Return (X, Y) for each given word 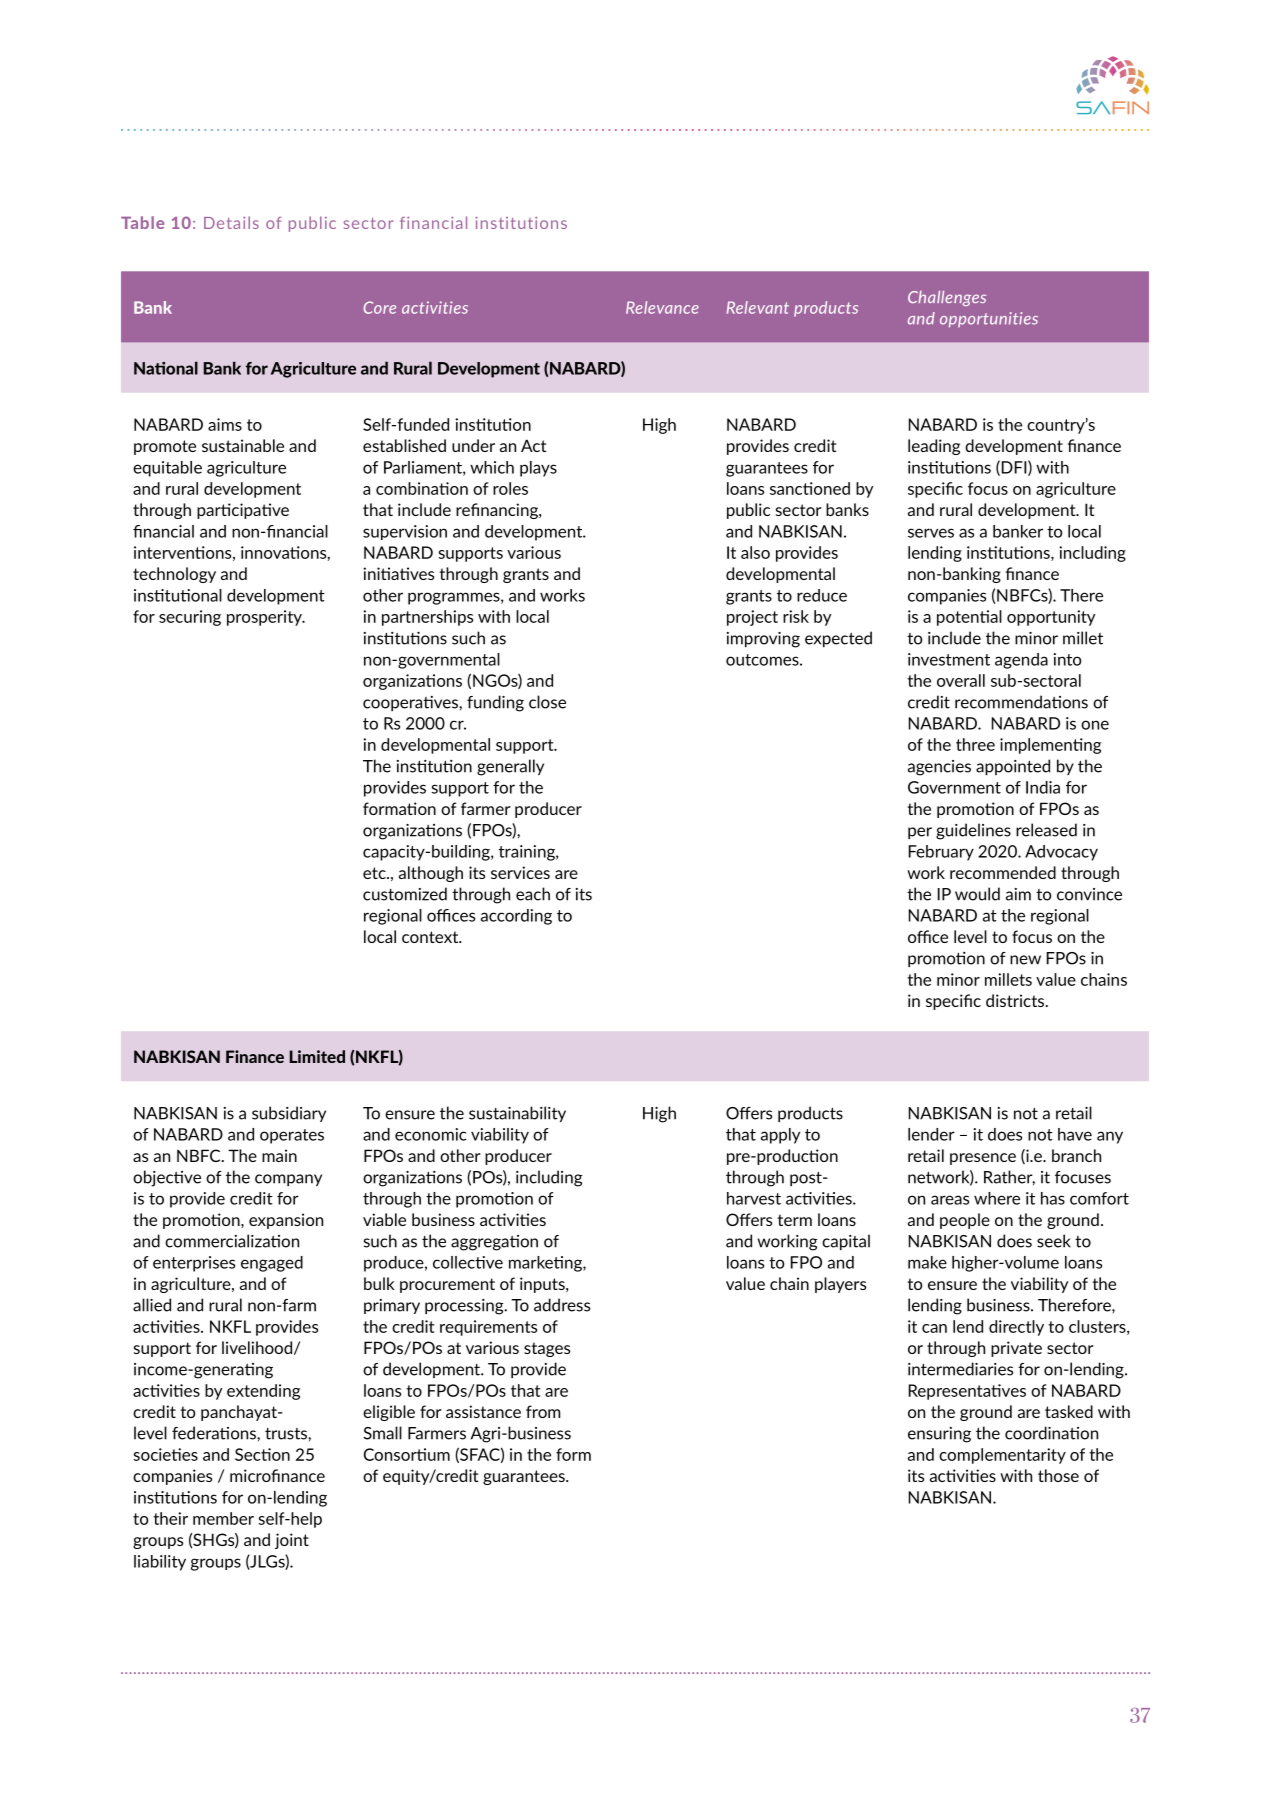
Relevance (662, 307)
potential (969, 618)
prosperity (265, 618)
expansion (286, 1221)
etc (375, 873)
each (533, 894)
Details (231, 222)
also (755, 552)
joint (292, 1541)
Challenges (947, 298)
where (997, 1198)
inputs (543, 1285)
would (977, 894)
